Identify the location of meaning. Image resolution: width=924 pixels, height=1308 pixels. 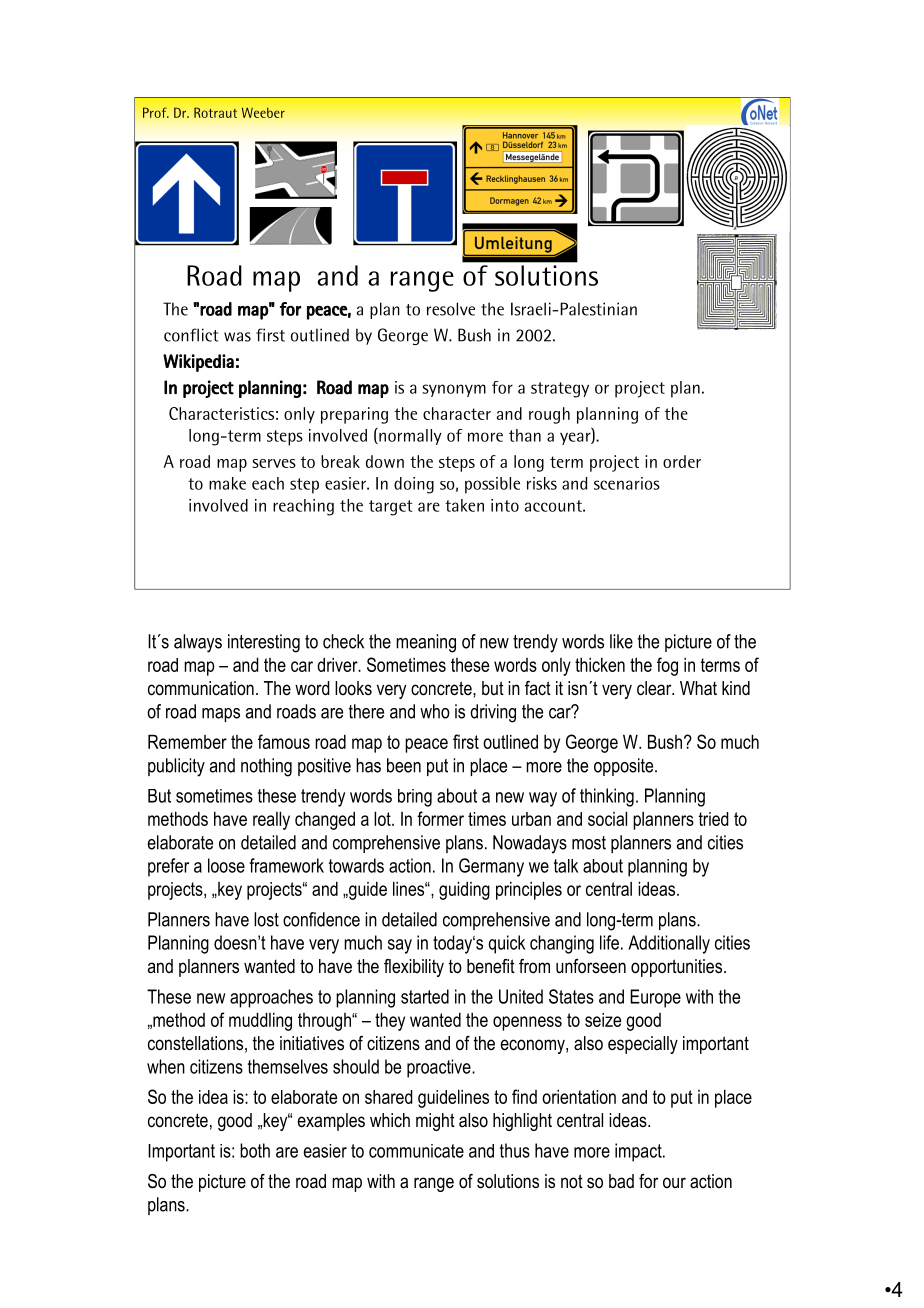
(426, 643).
